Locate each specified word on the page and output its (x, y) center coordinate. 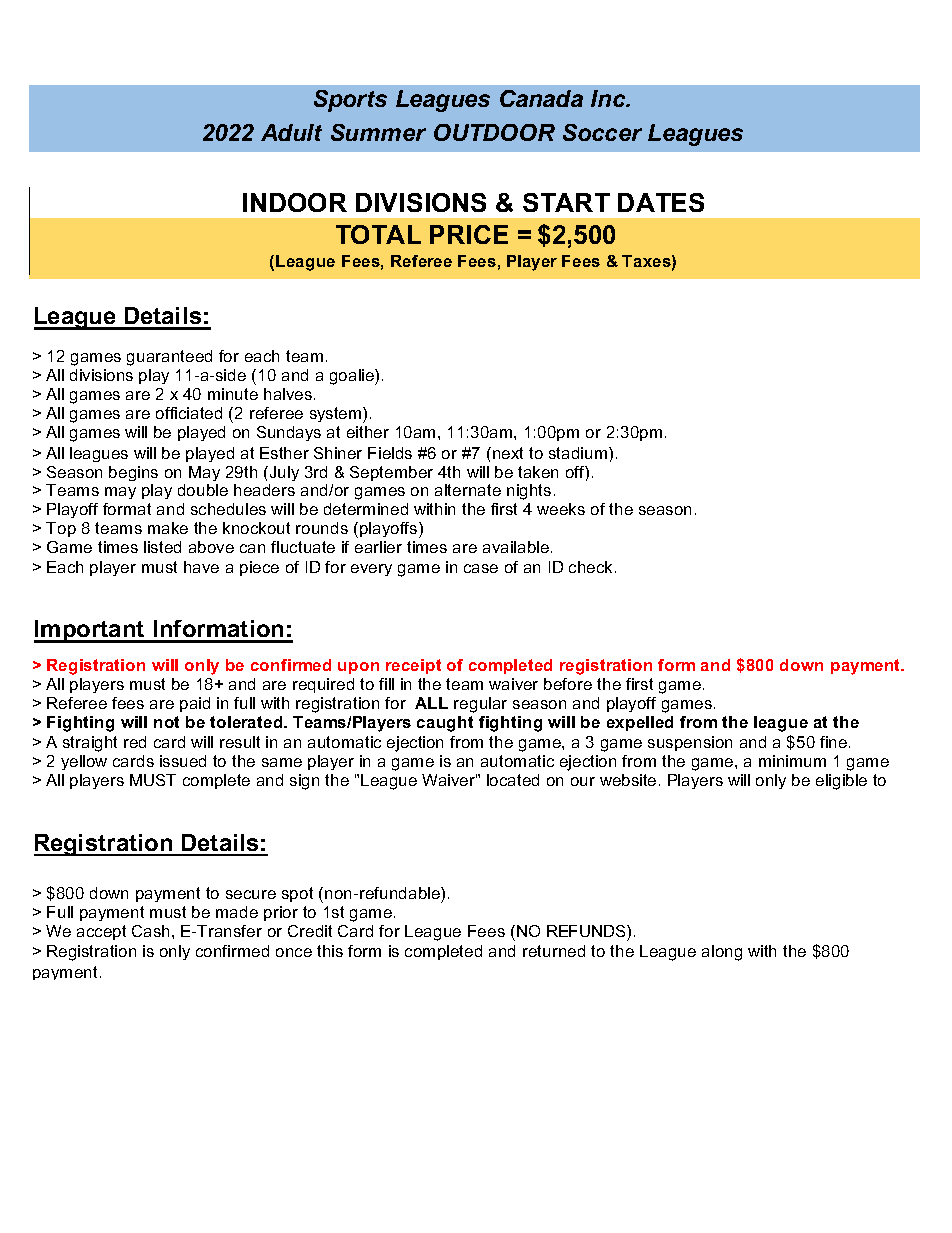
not (166, 722)
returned (554, 951)
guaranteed (169, 358)
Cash (150, 931)
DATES (661, 202)
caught (445, 724)
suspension (690, 743)
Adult (291, 132)
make (168, 528)
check (592, 567)
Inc (609, 98)
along (722, 953)
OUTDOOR (494, 132)
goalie (353, 377)
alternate (468, 490)
